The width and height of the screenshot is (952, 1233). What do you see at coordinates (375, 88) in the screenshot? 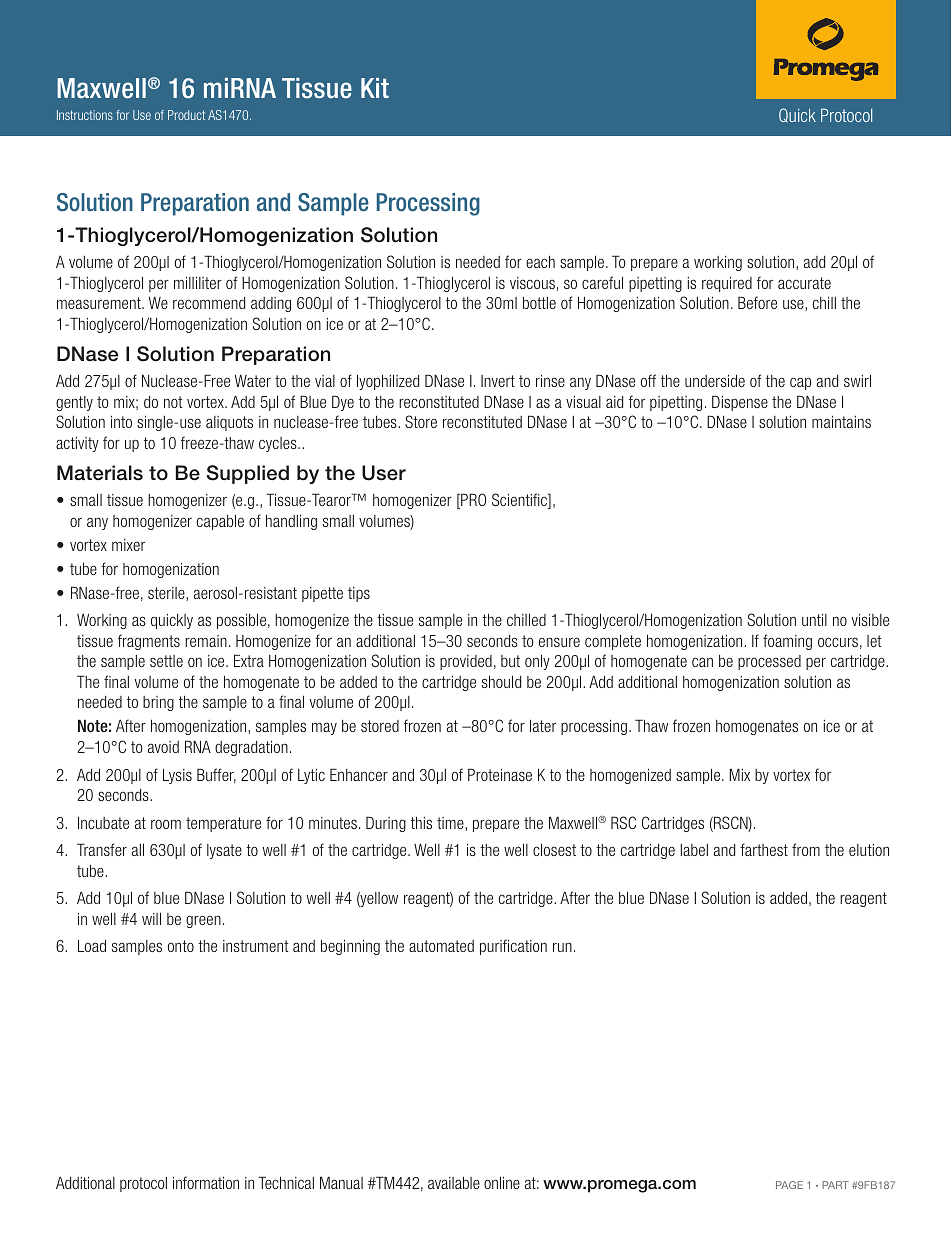
I see `Kit` at bounding box center [375, 88].
